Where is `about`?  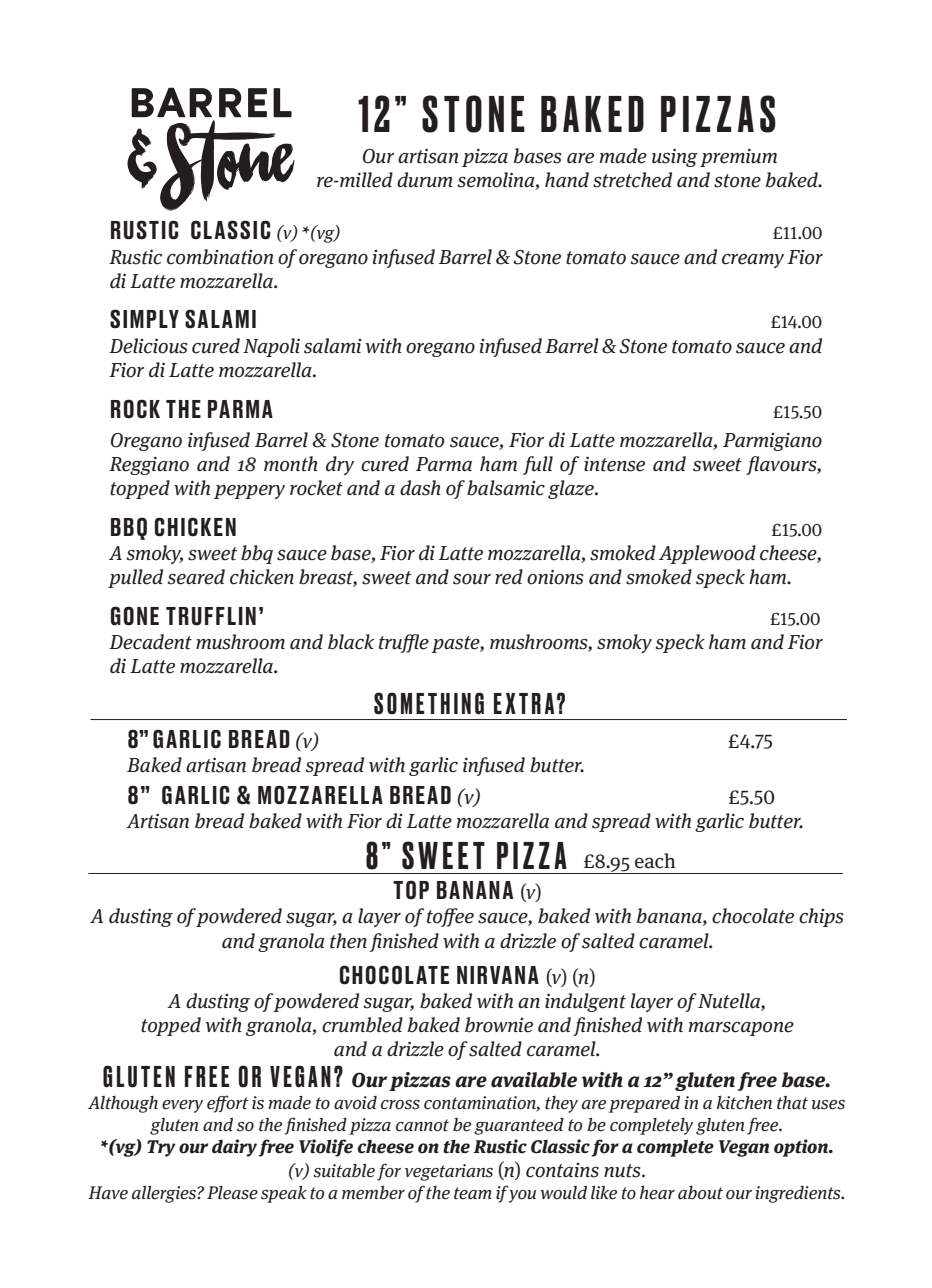
about is located at coordinates (700, 1193).
